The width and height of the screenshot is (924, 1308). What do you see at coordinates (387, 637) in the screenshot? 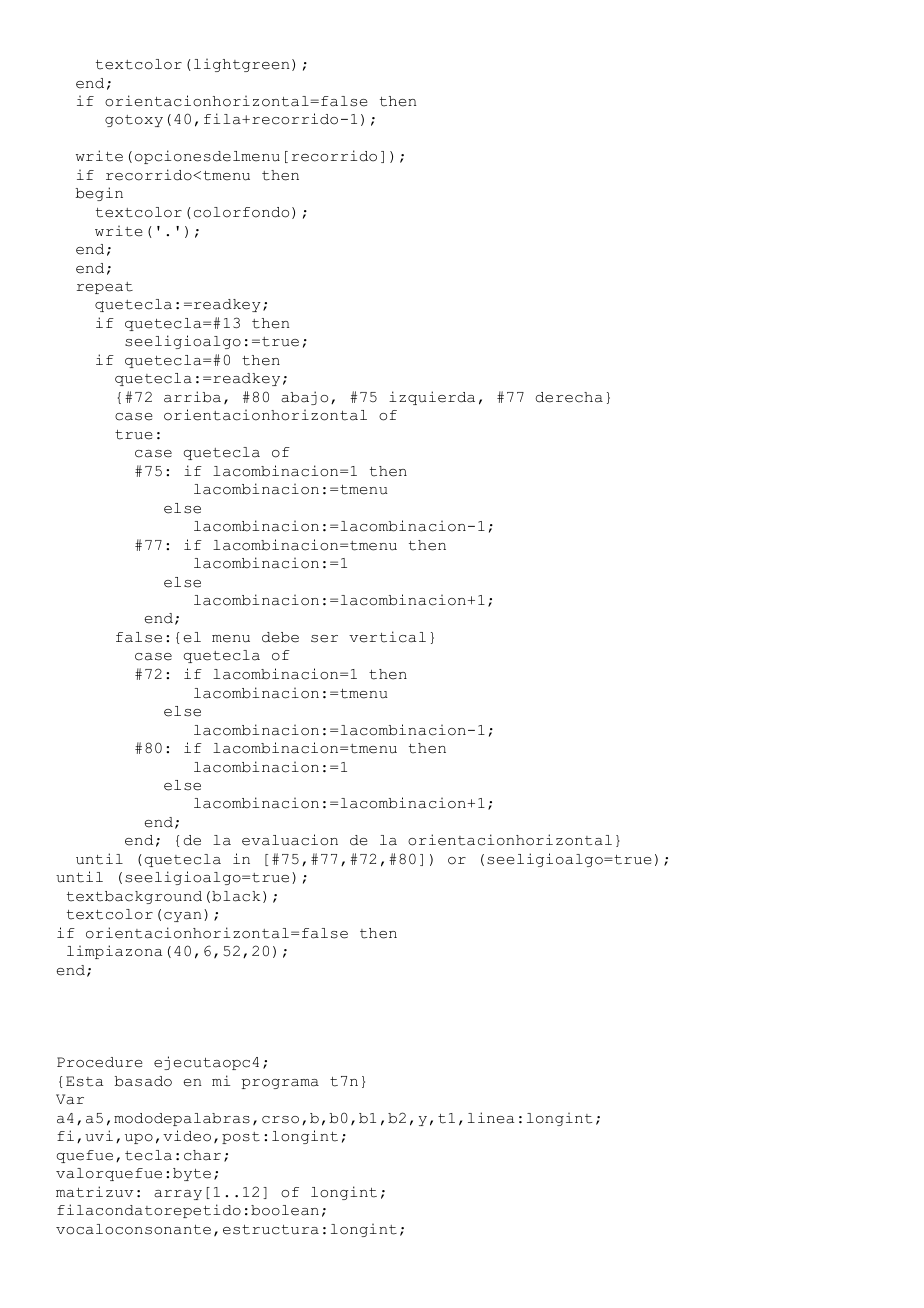
I see `vertical` at bounding box center [387, 637].
